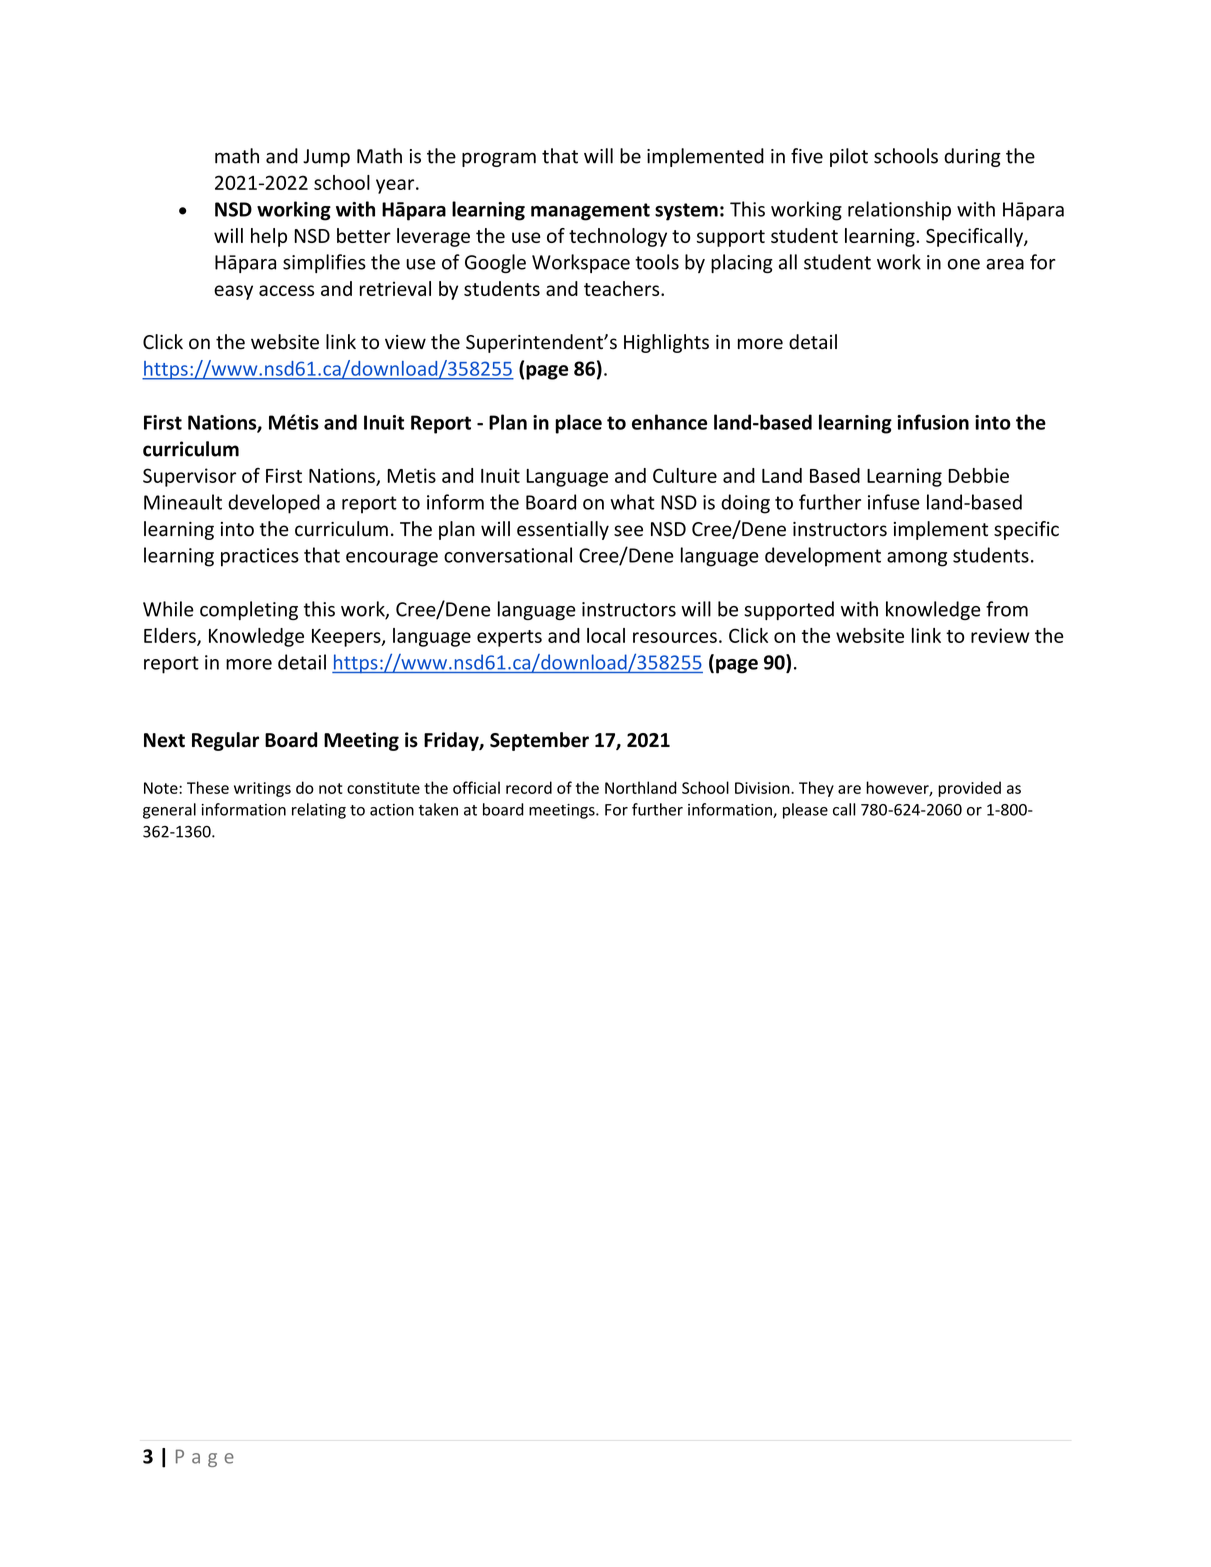 The height and width of the document is (1567, 1211). Describe the element at coordinates (894, 502) in the document. I see `infuse` at that location.
